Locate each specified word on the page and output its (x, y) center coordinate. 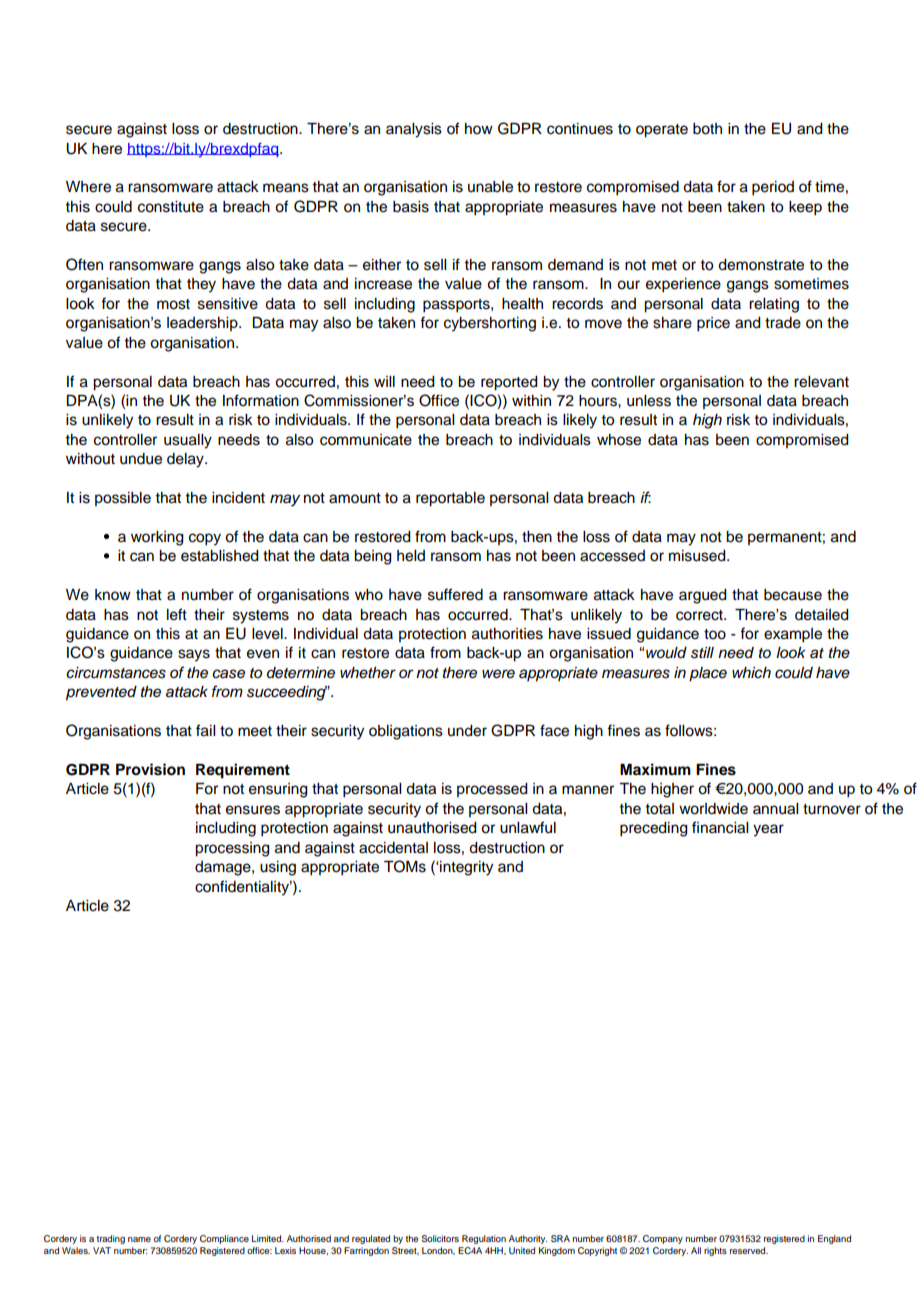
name (139, 1239)
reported (509, 383)
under (467, 731)
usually (188, 441)
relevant (821, 382)
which (751, 672)
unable (490, 187)
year (768, 830)
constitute (171, 207)
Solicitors (440, 1238)
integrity (465, 868)
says (194, 655)
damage (224, 868)
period (773, 188)
